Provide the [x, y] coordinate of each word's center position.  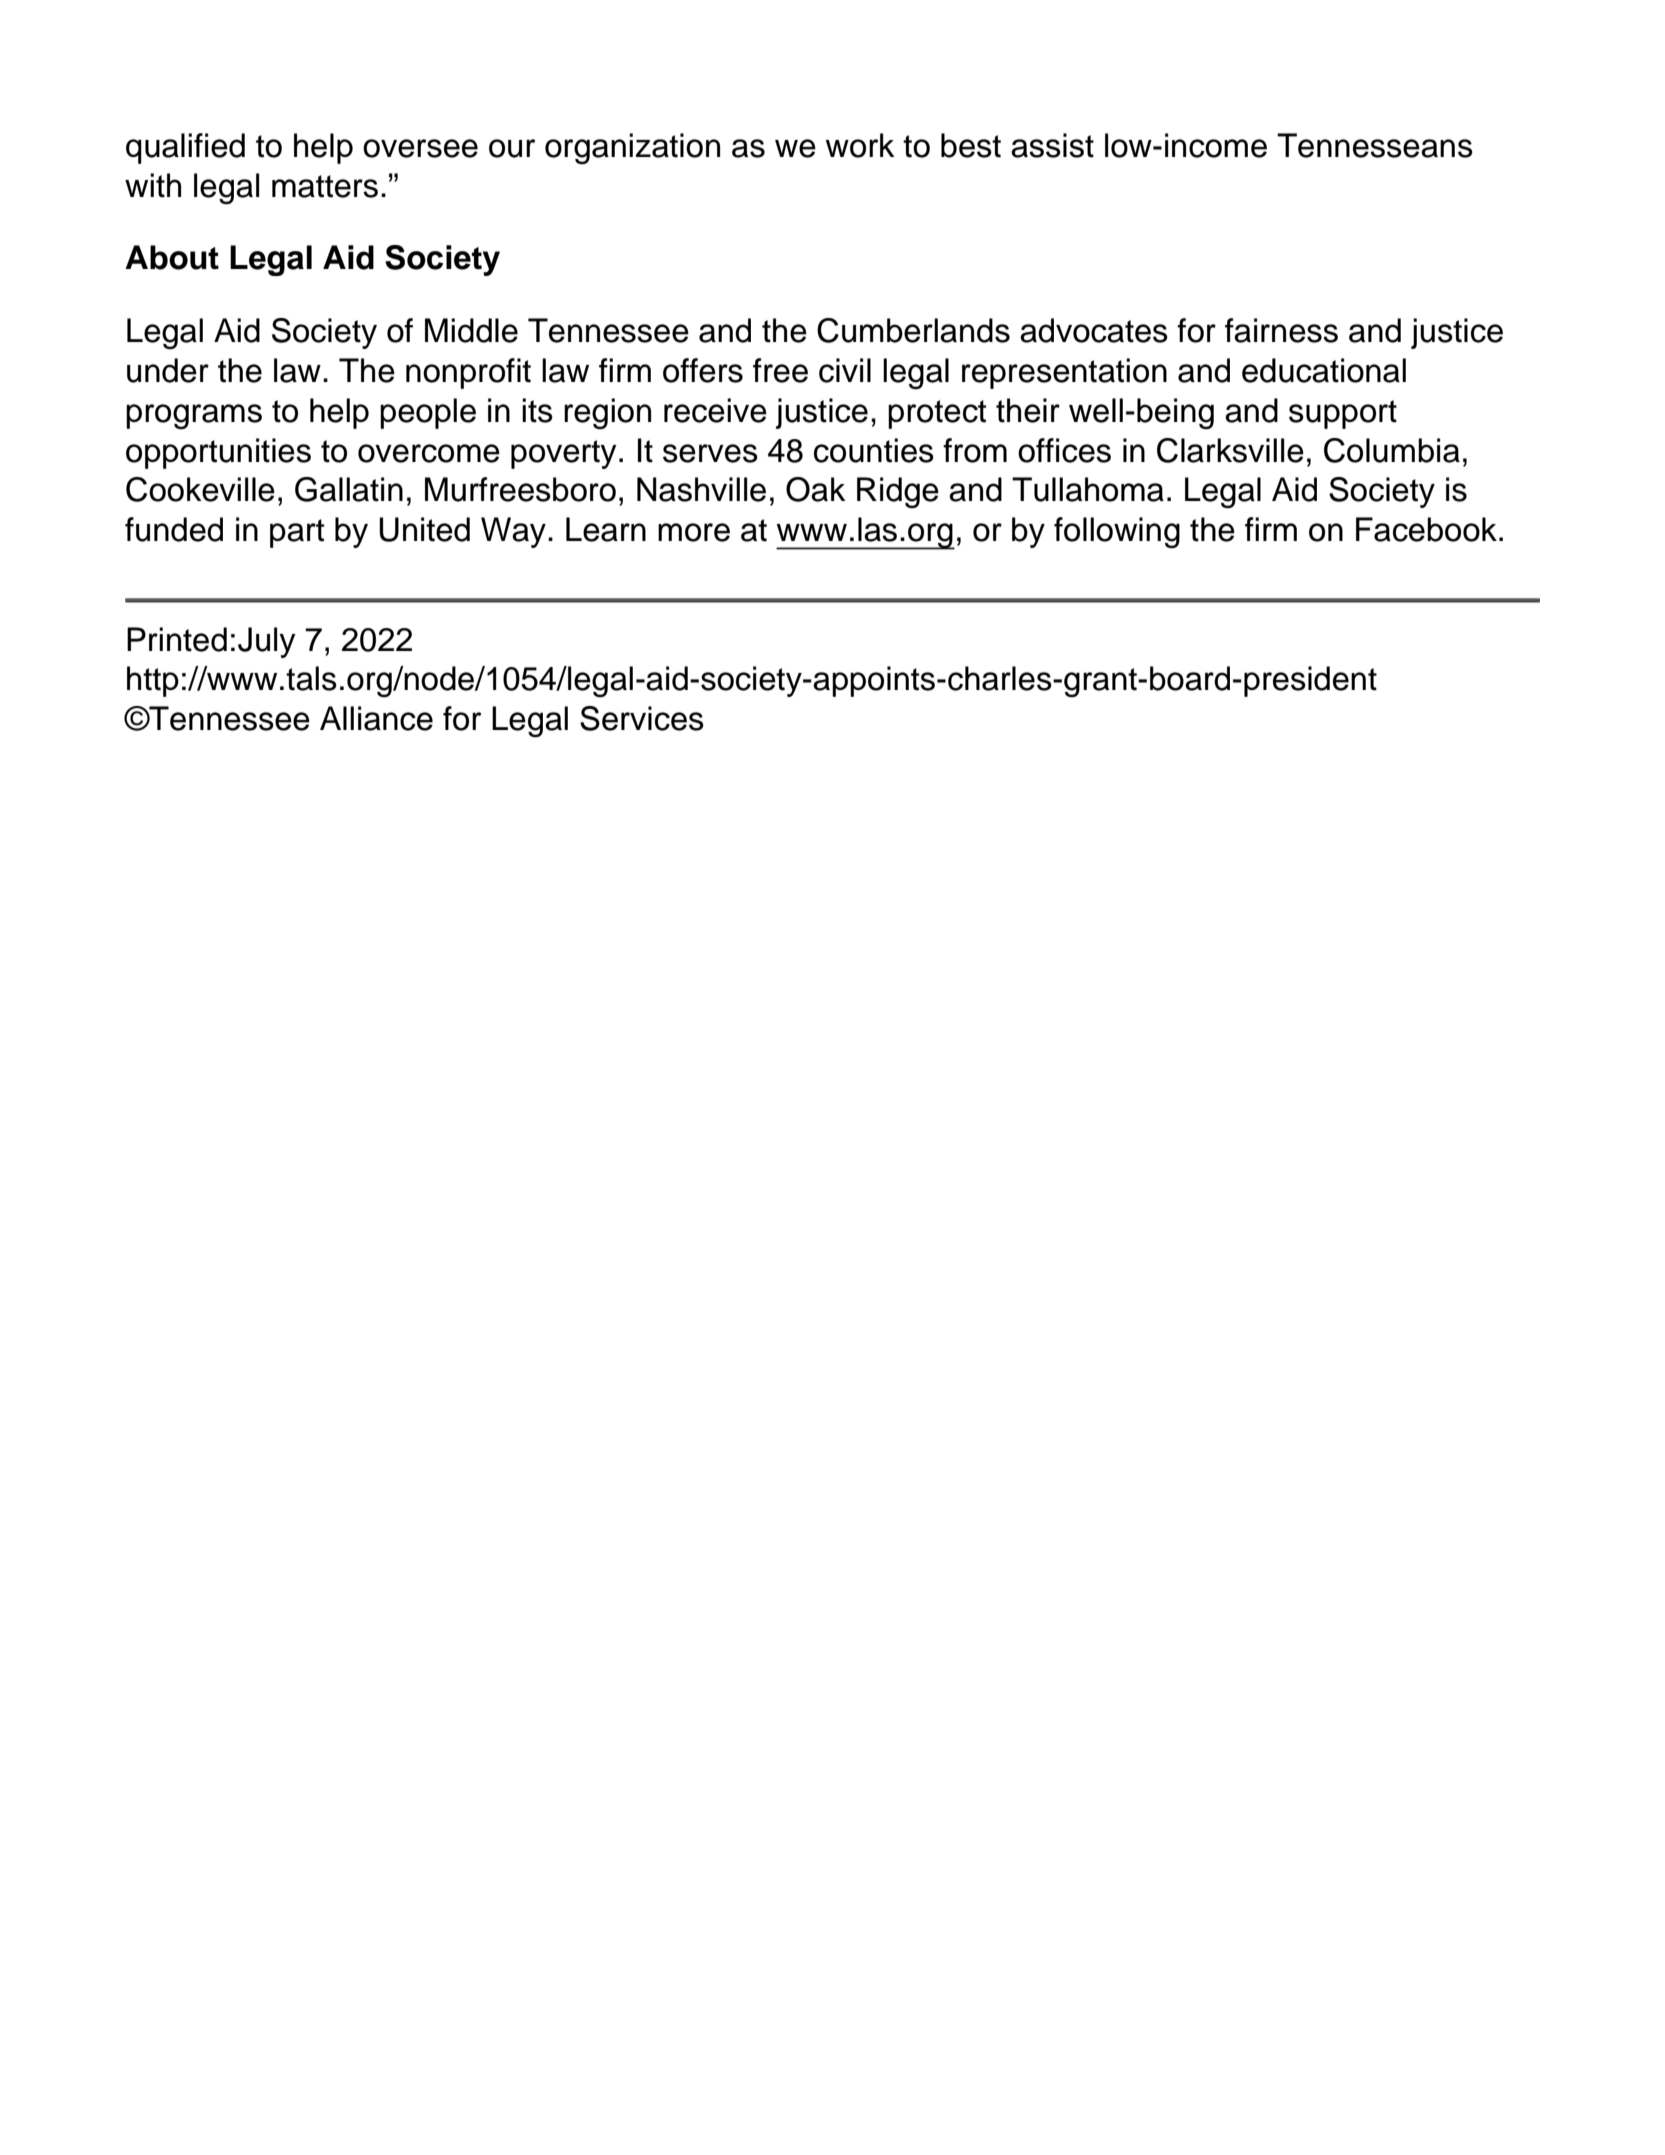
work [860, 145]
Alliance [376, 718]
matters [325, 186]
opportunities [218, 453]
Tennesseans [1375, 145]
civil [845, 370]
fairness [1281, 330]
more [694, 532]
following [1117, 533]
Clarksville [1230, 450]
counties [874, 450]
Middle [471, 330]
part [297, 533]
